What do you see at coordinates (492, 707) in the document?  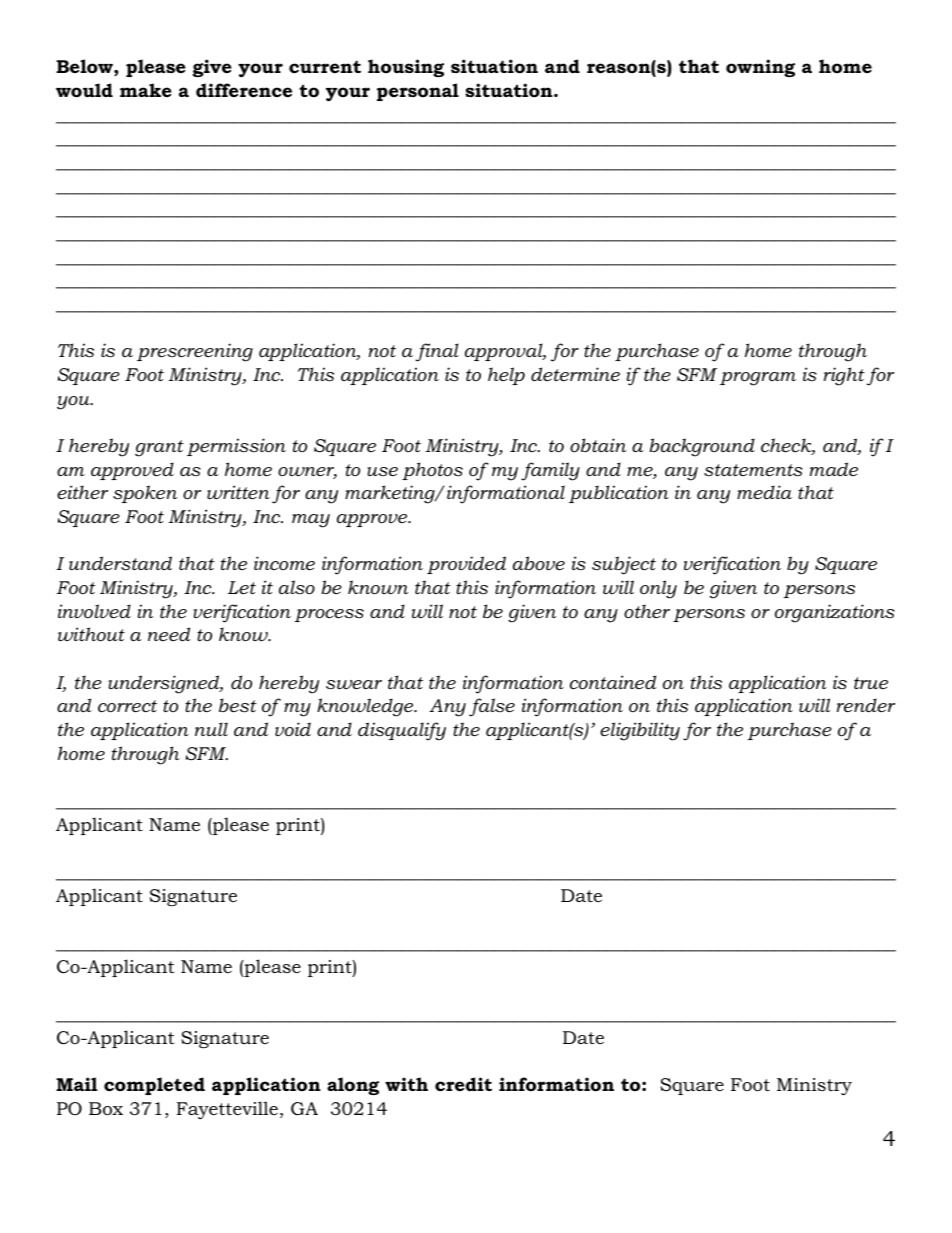 I see `false` at bounding box center [492, 707].
